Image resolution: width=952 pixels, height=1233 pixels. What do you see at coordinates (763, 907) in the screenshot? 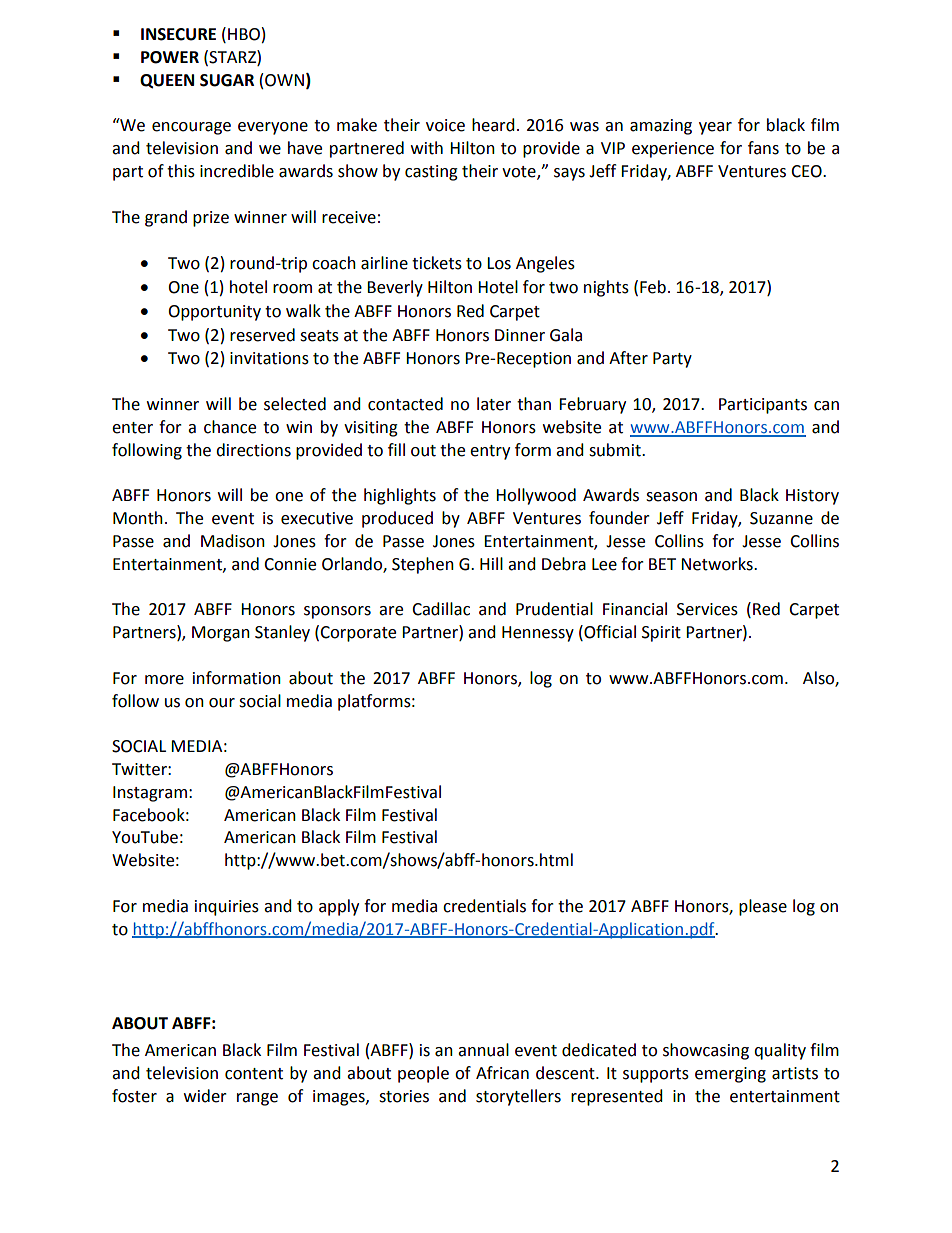
I see `please` at bounding box center [763, 907].
